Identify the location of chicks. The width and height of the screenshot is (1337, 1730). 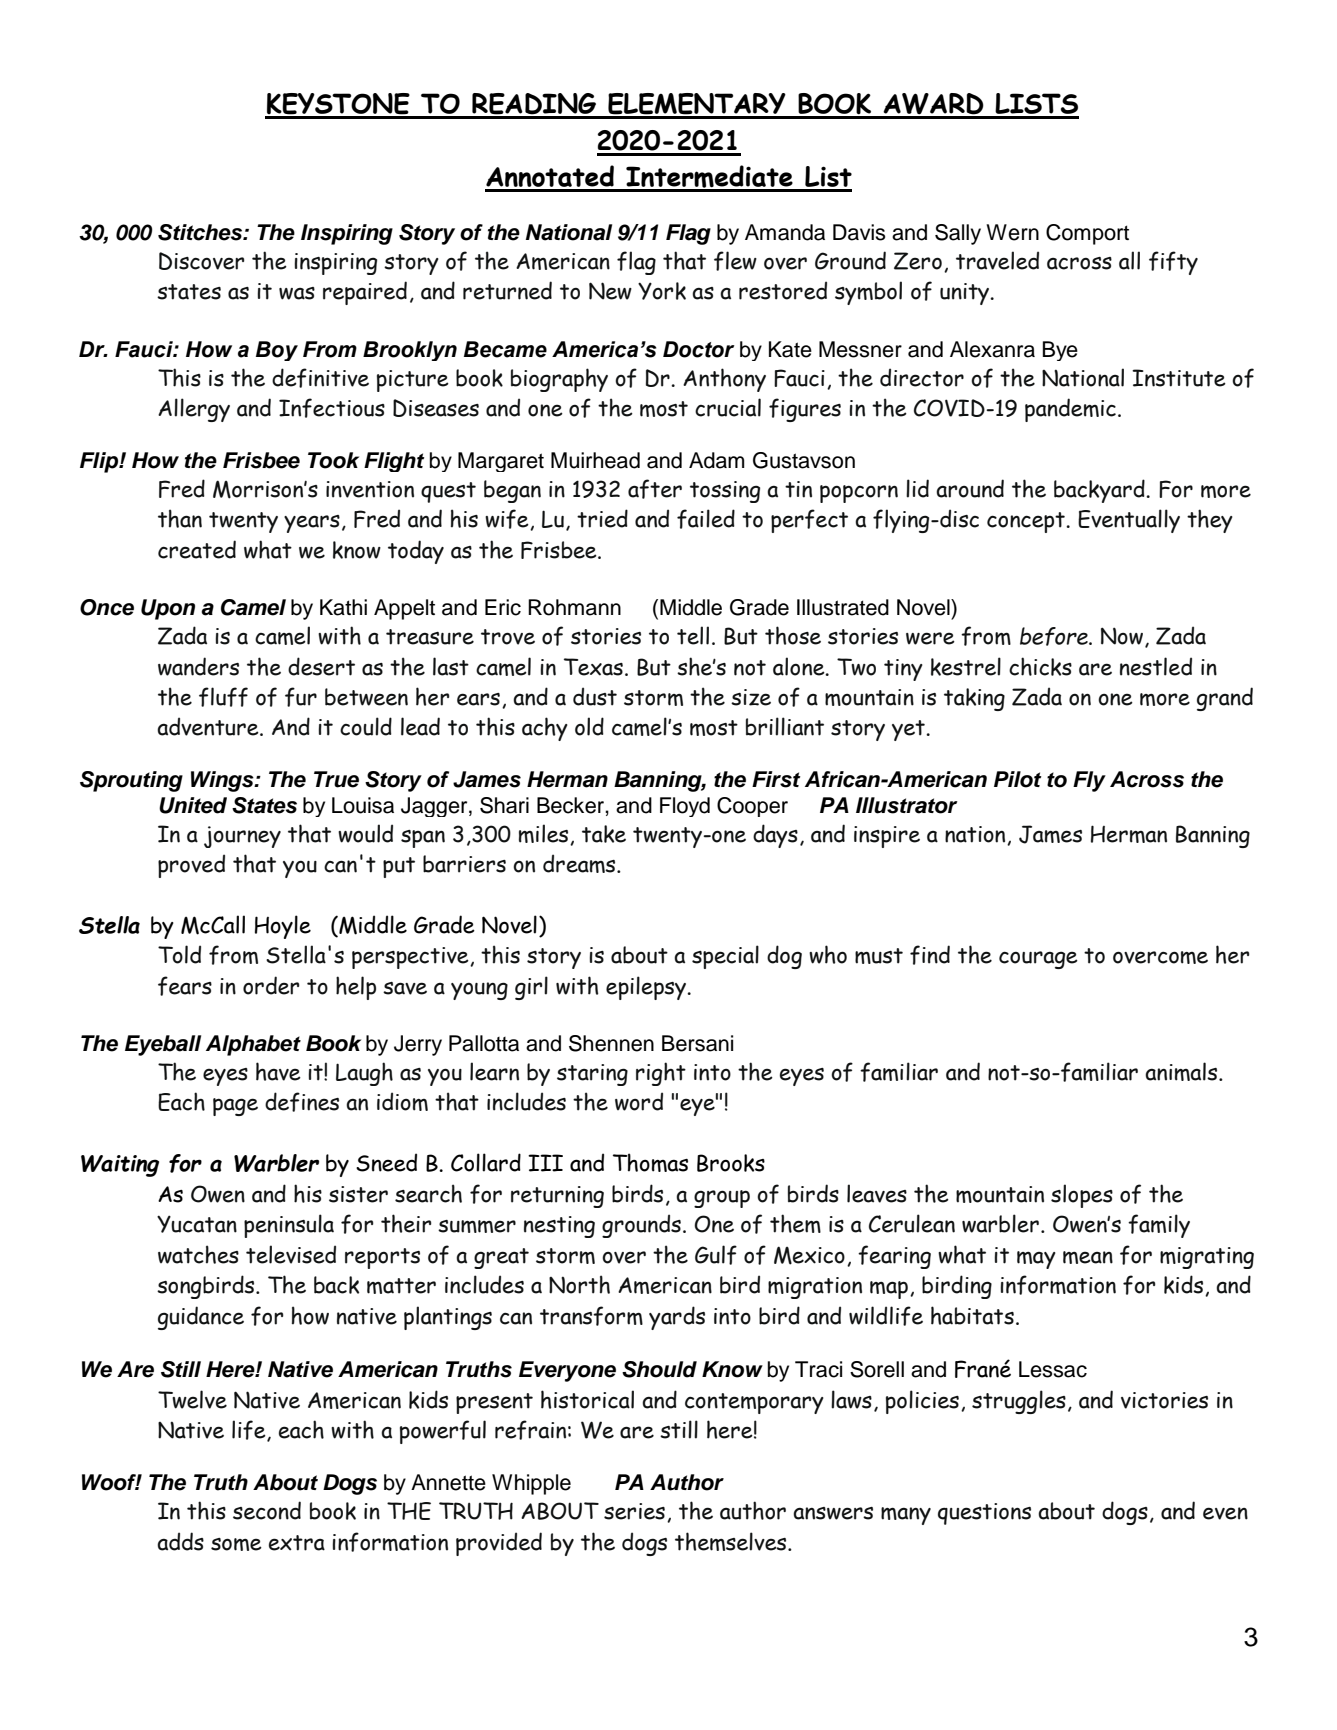
(1040, 666).
